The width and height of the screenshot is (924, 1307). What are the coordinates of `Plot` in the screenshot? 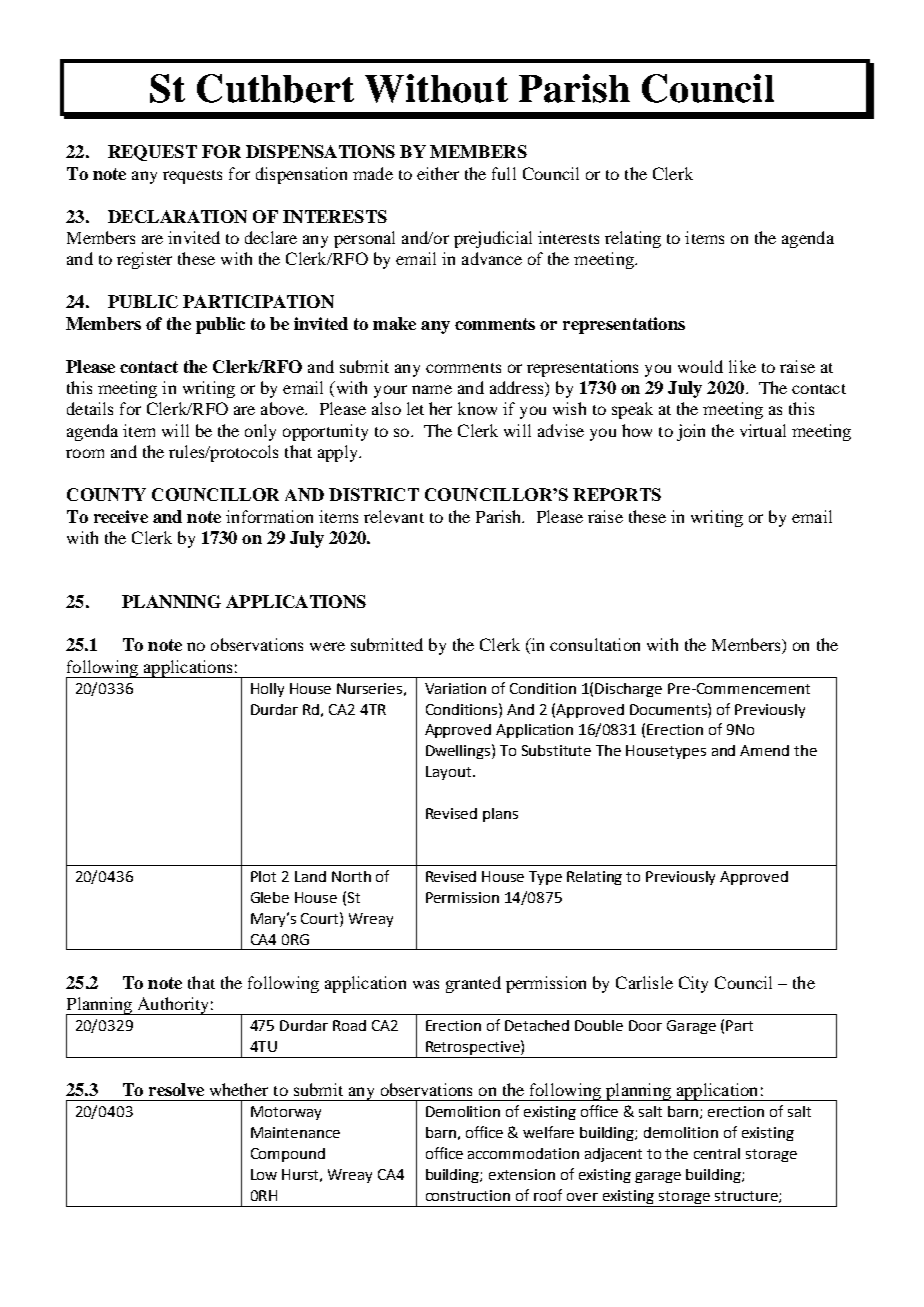 It's located at (263, 876).
